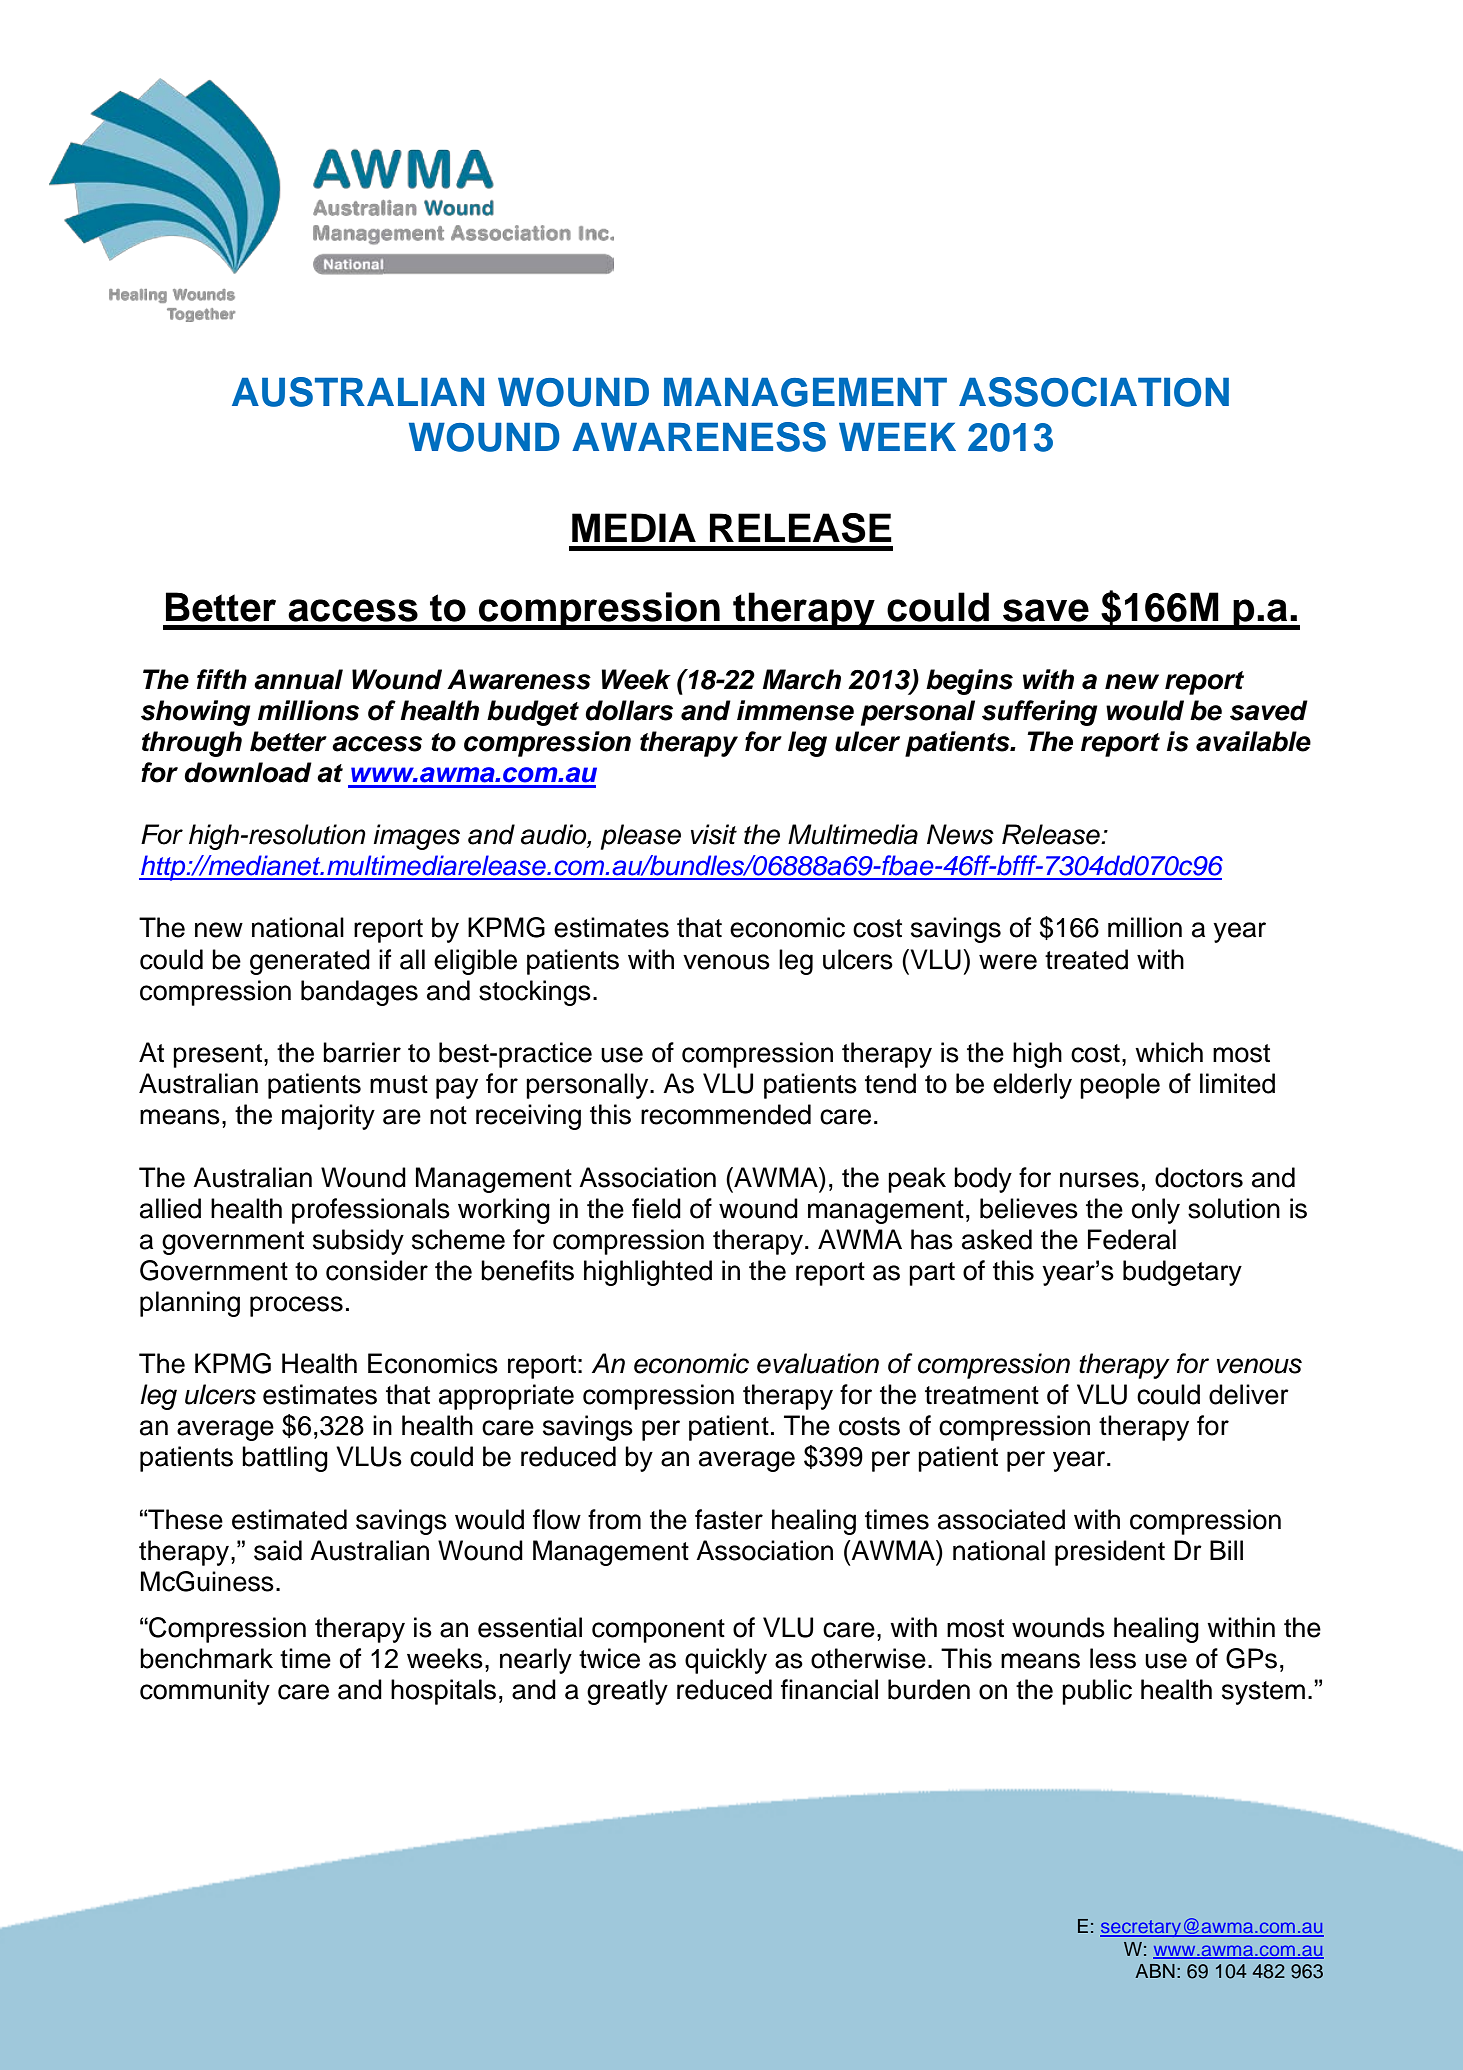  What do you see at coordinates (205, 1692) in the screenshot?
I see `community` at bounding box center [205, 1692].
